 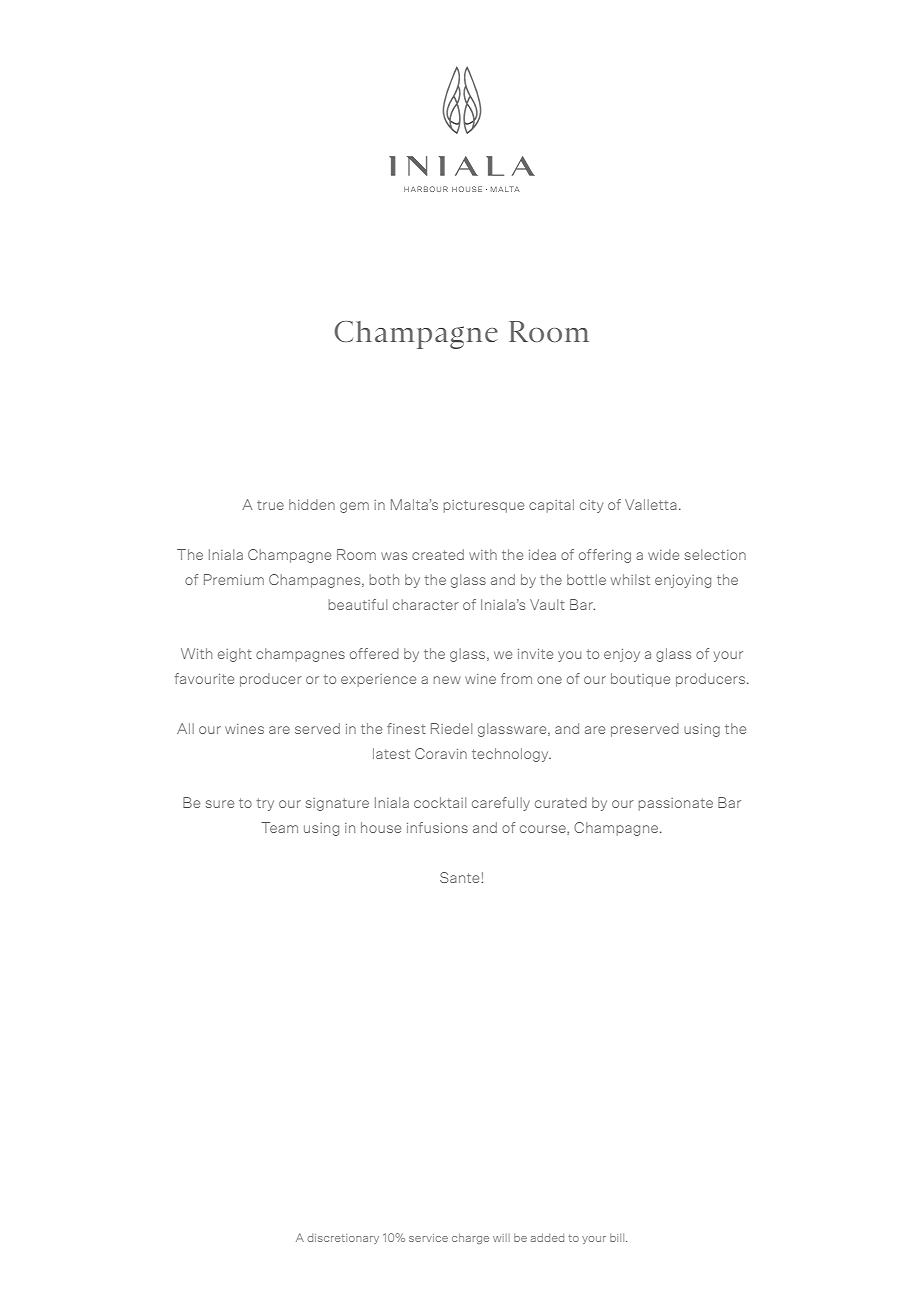 I want to click on picturesque, so click(x=484, y=506).
